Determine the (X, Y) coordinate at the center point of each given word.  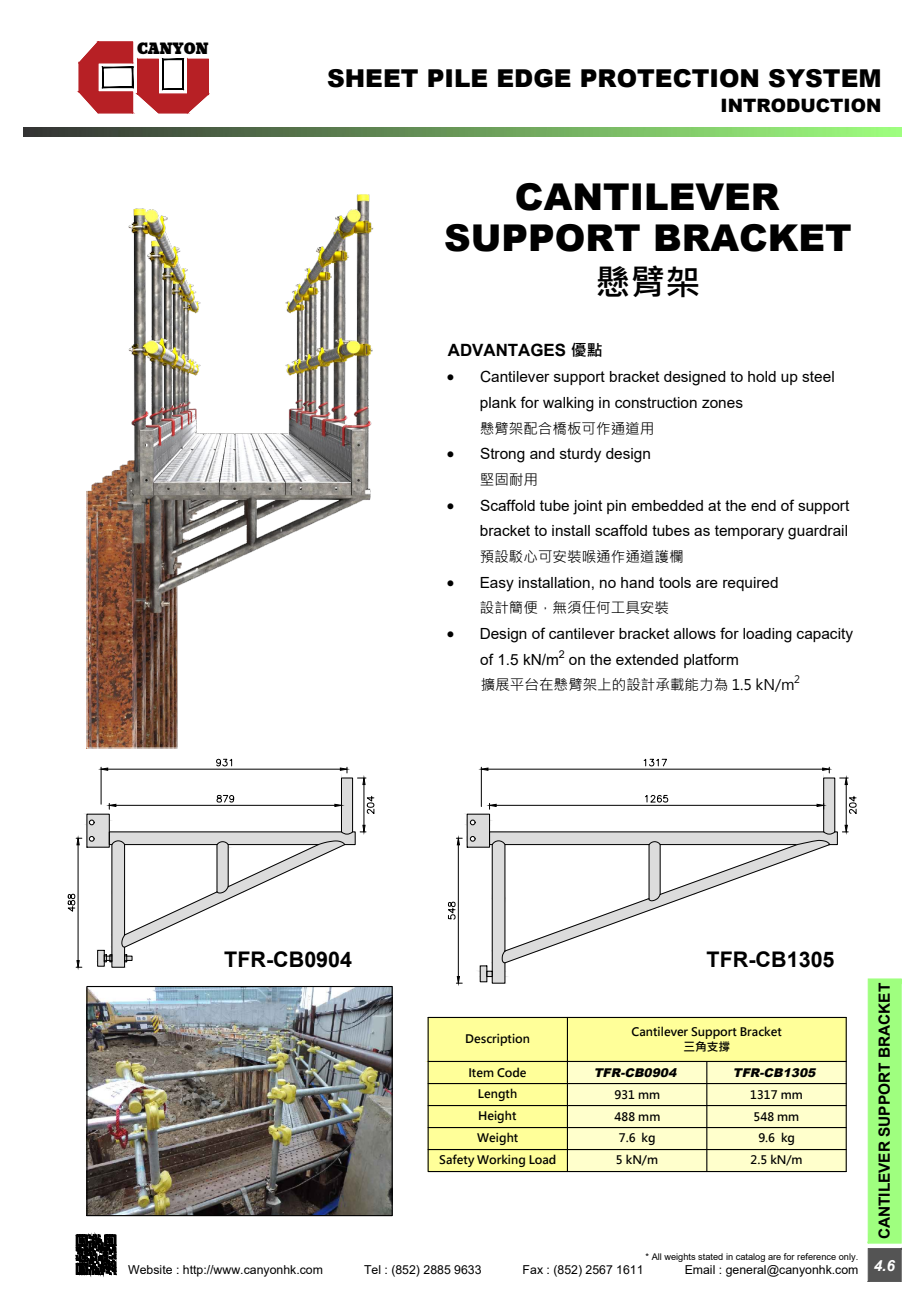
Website (150, 1269)
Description (497, 1040)
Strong (502, 455)
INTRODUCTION (800, 105)
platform (711, 660)
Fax (533, 1269)
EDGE (534, 78)
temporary (749, 532)
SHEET (373, 78)
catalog (750, 1257)
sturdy (580, 455)
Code (511, 1072)
